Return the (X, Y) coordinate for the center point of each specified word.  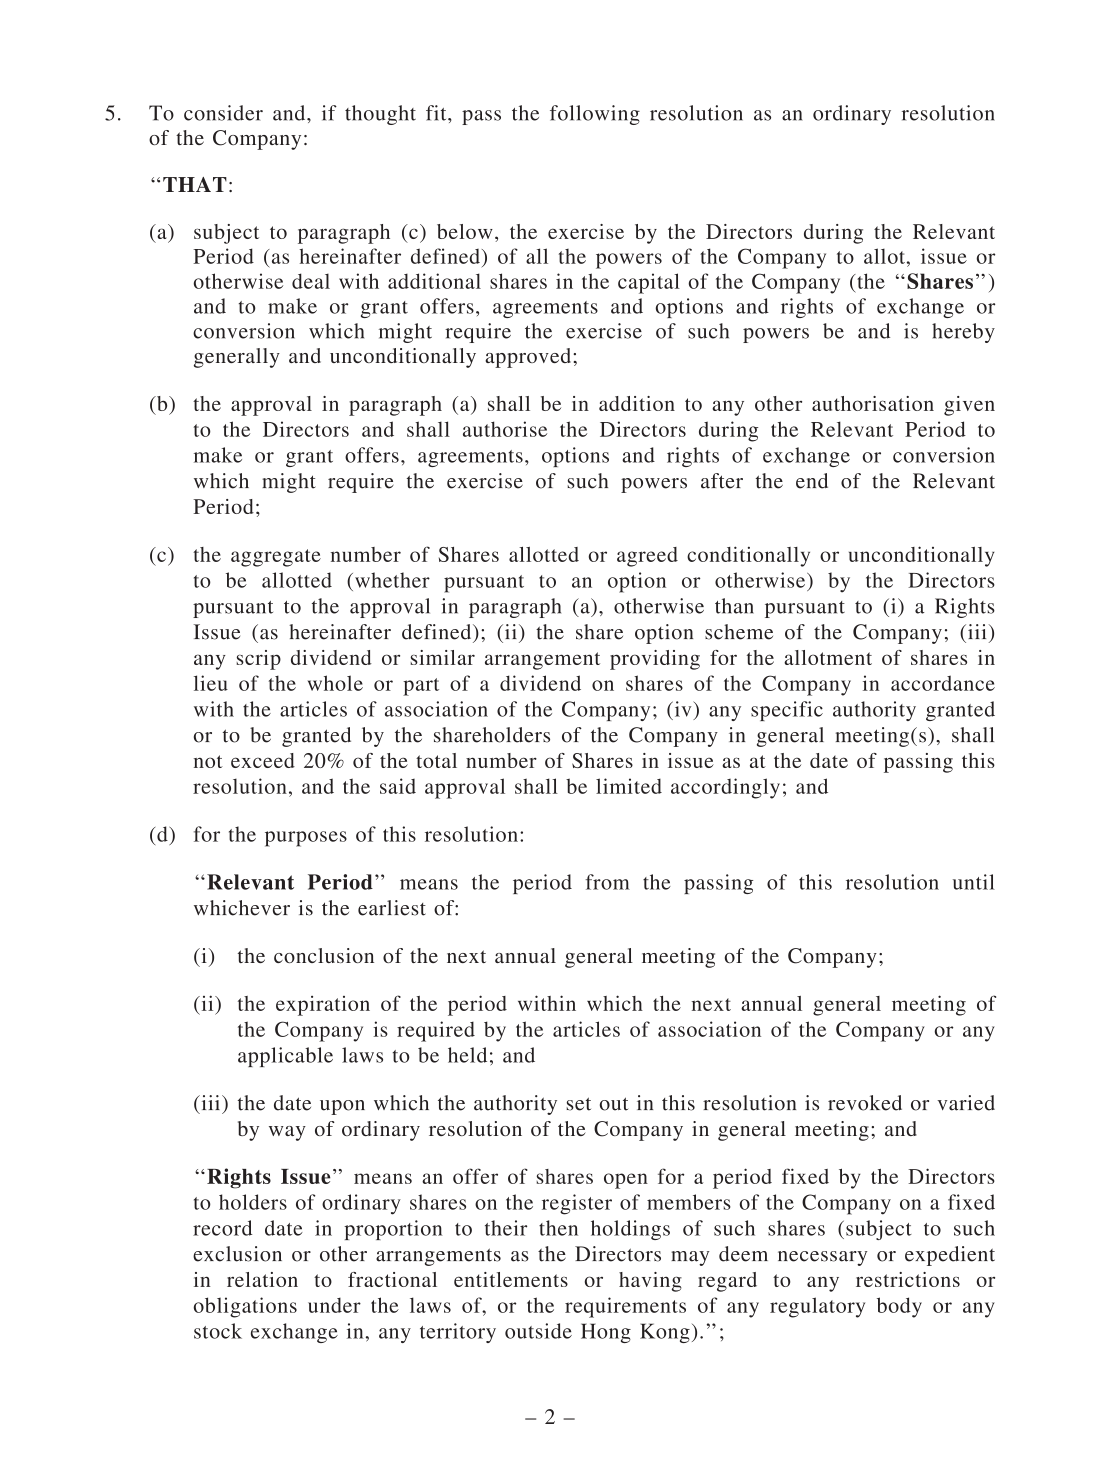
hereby (963, 333)
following (595, 115)
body (899, 1307)
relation (262, 1279)
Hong (606, 1333)
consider (223, 113)
